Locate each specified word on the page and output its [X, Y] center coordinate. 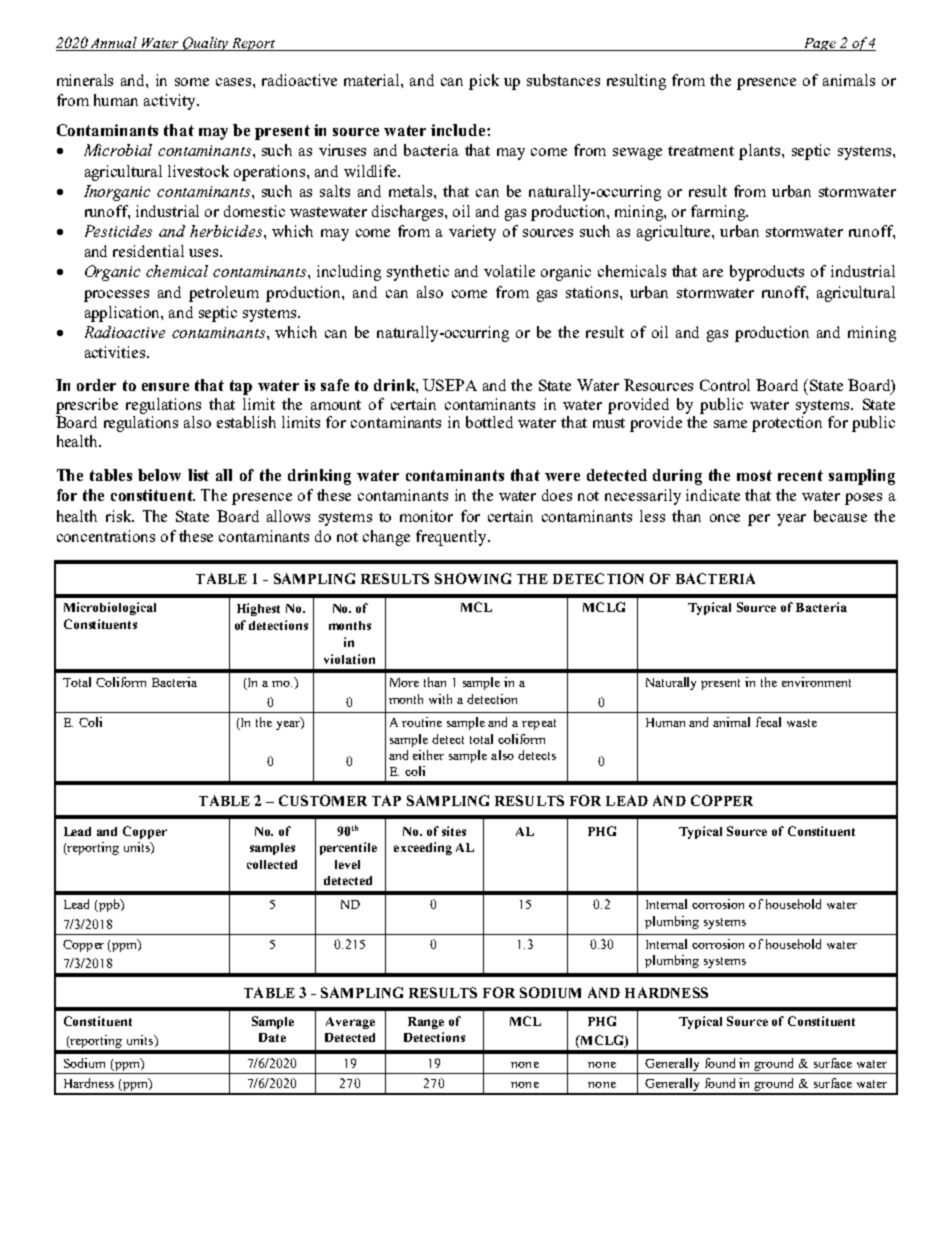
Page [819, 44]
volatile [509, 271]
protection [787, 424]
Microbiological [110, 608]
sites [454, 831]
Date [272, 1037]
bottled [489, 422]
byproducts [767, 273]
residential [148, 251]
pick [484, 82]
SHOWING [473, 578]
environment [816, 682]
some [192, 82]
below [159, 475]
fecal [768, 722]
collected [272, 864]
